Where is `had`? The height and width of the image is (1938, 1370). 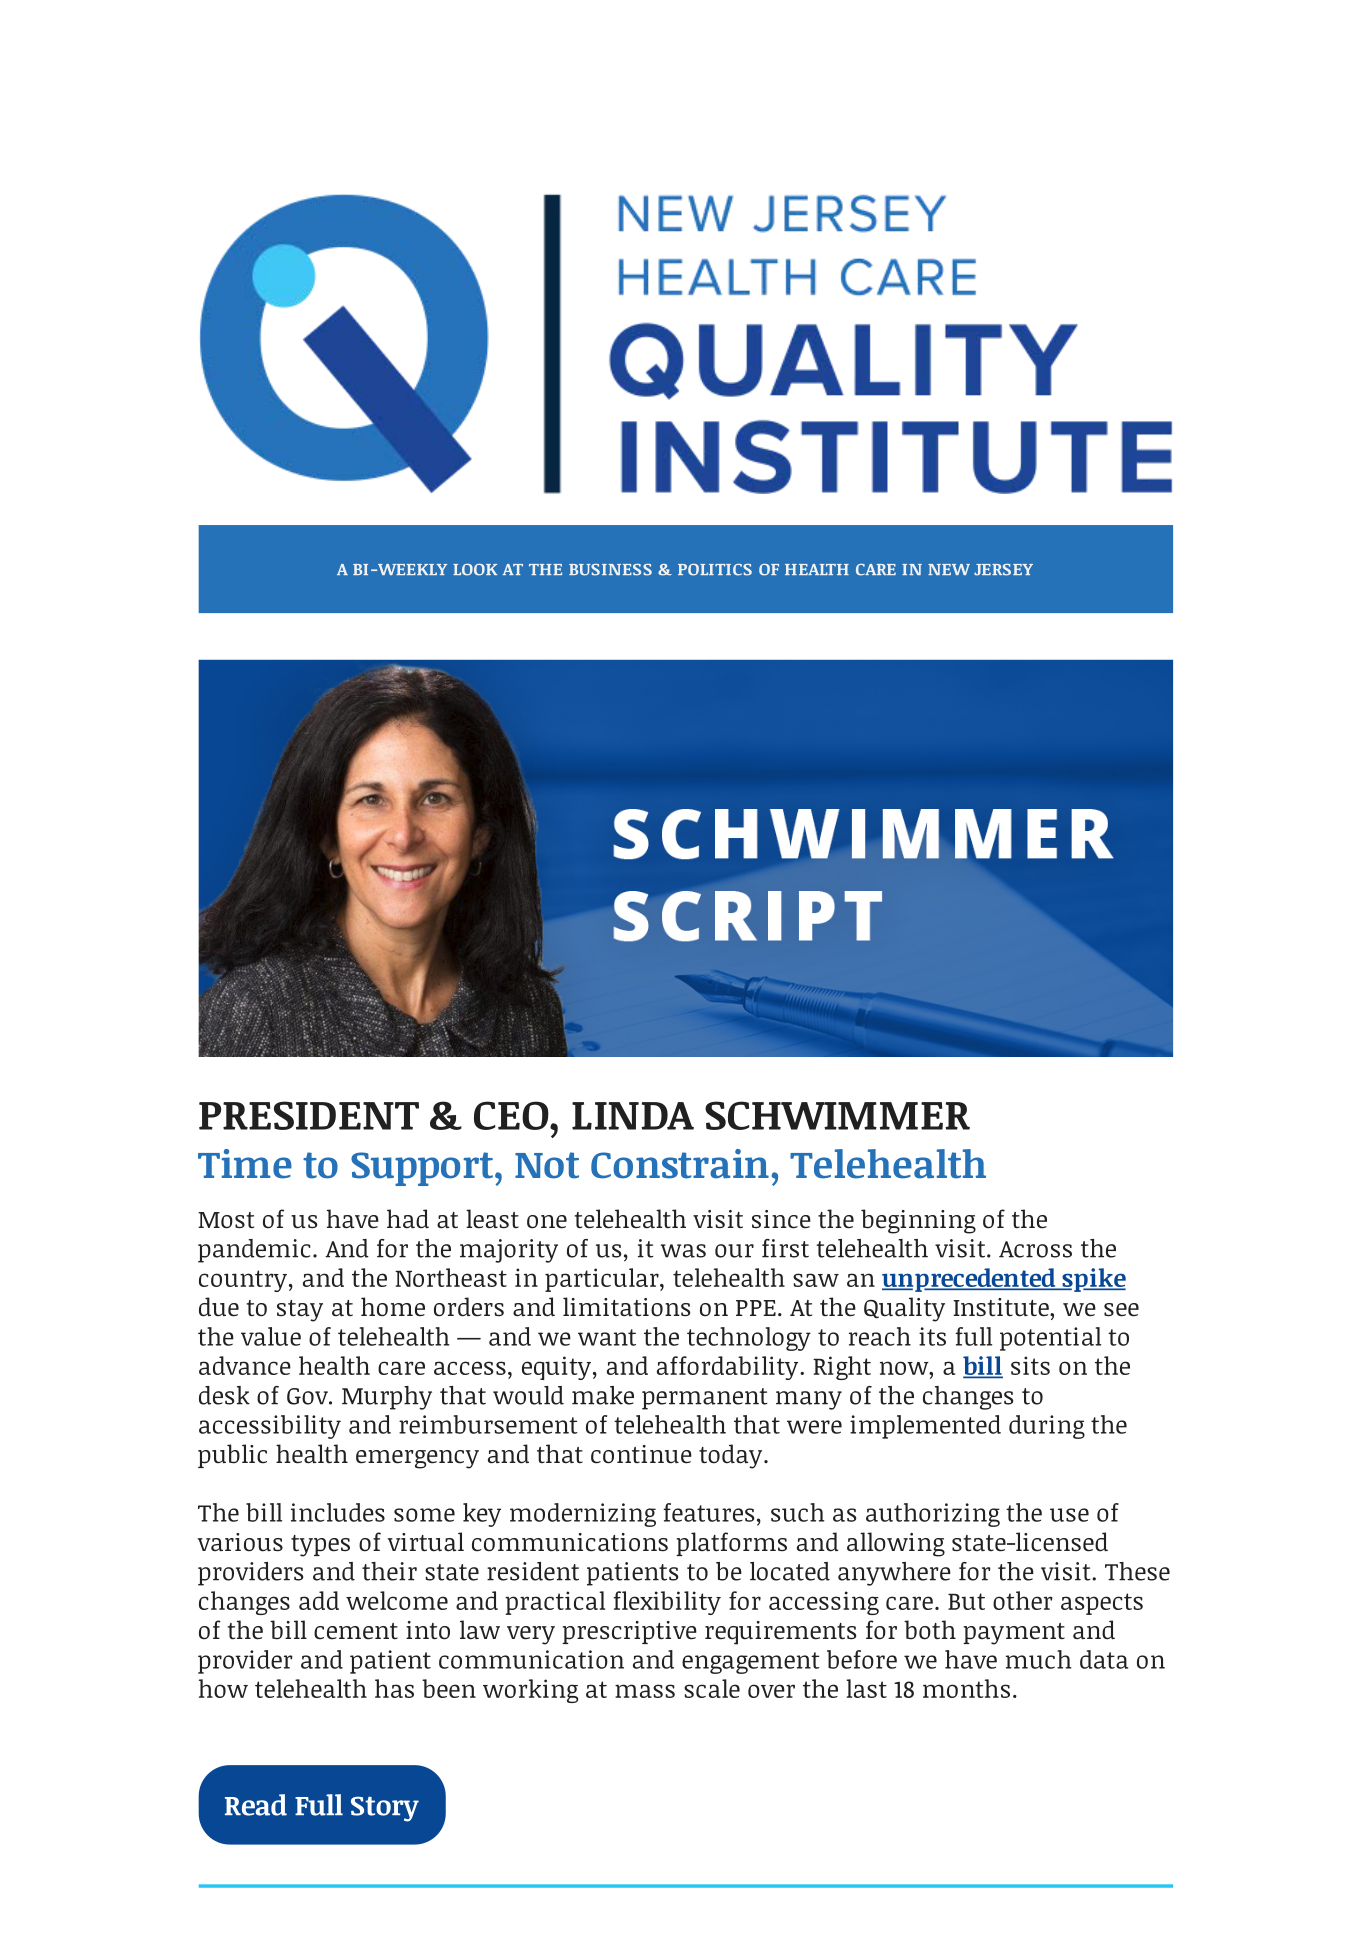
had is located at coordinates (408, 1219).
